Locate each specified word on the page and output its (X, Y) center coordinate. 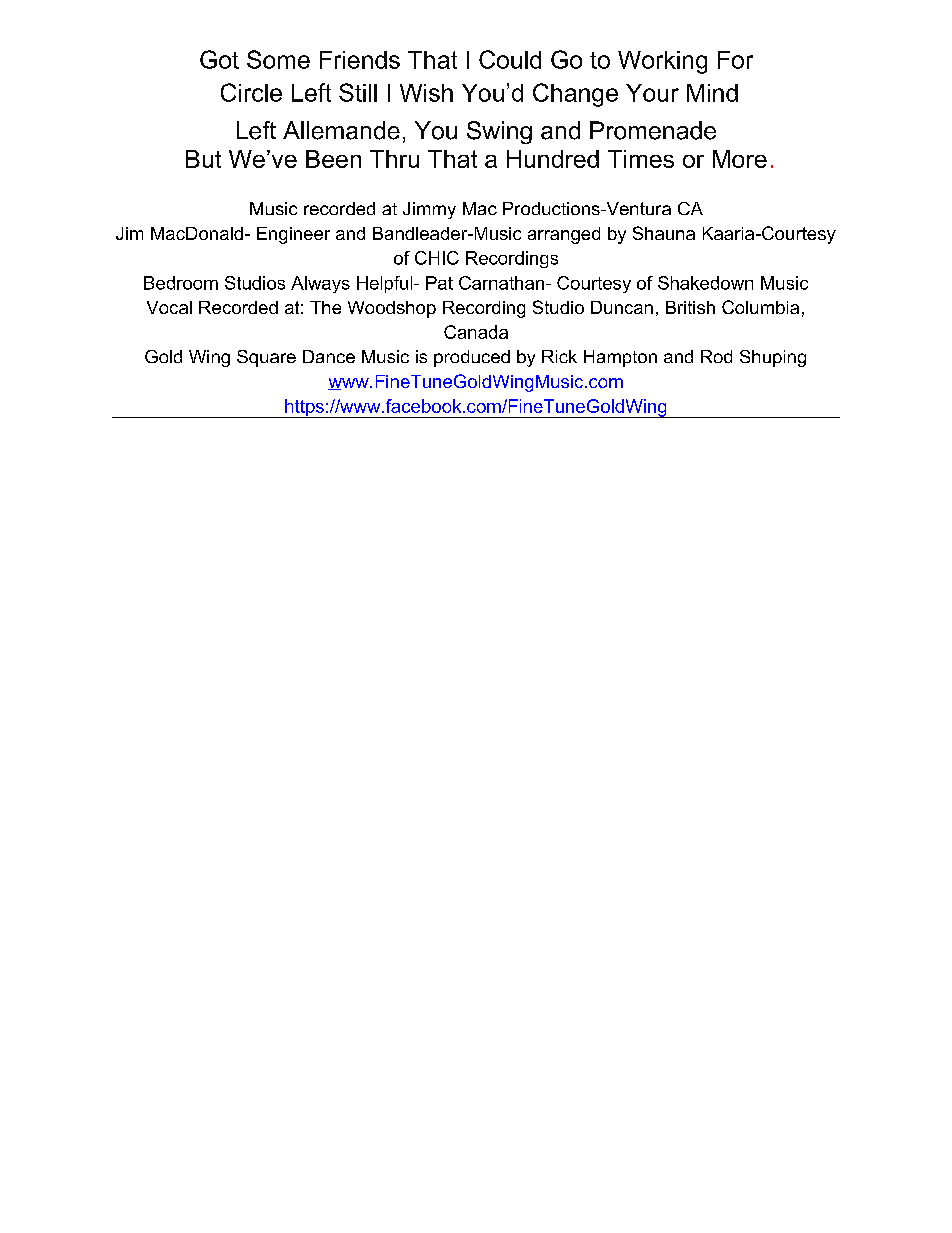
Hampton (620, 358)
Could (510, 59)
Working (662, 62)
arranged (564, 235)
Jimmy (429, 210)
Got (219, 59)
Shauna (664, 233)
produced (472, 358)
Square (266, 358)
